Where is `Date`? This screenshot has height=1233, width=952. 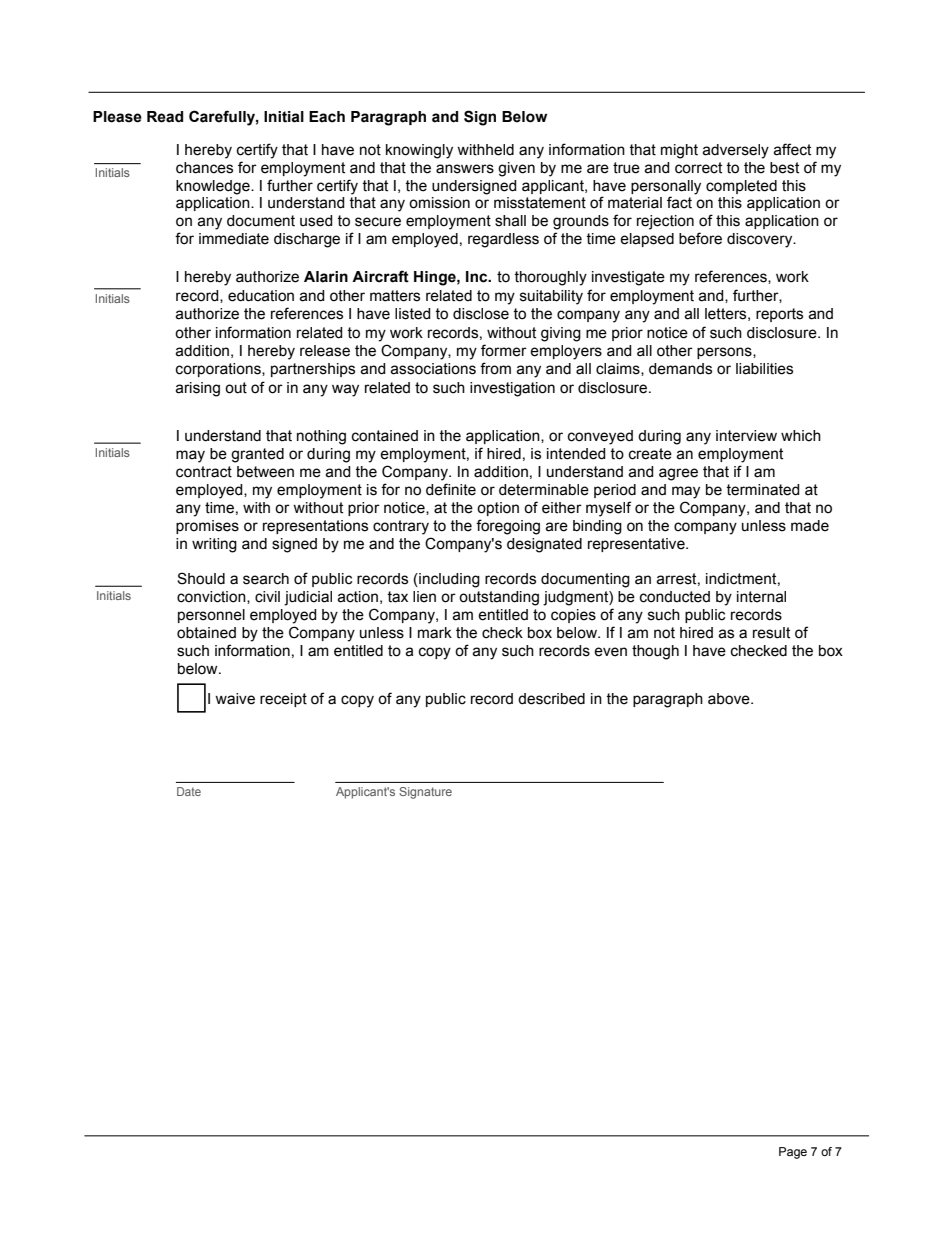 Date is located at coordinates (189, 791).
